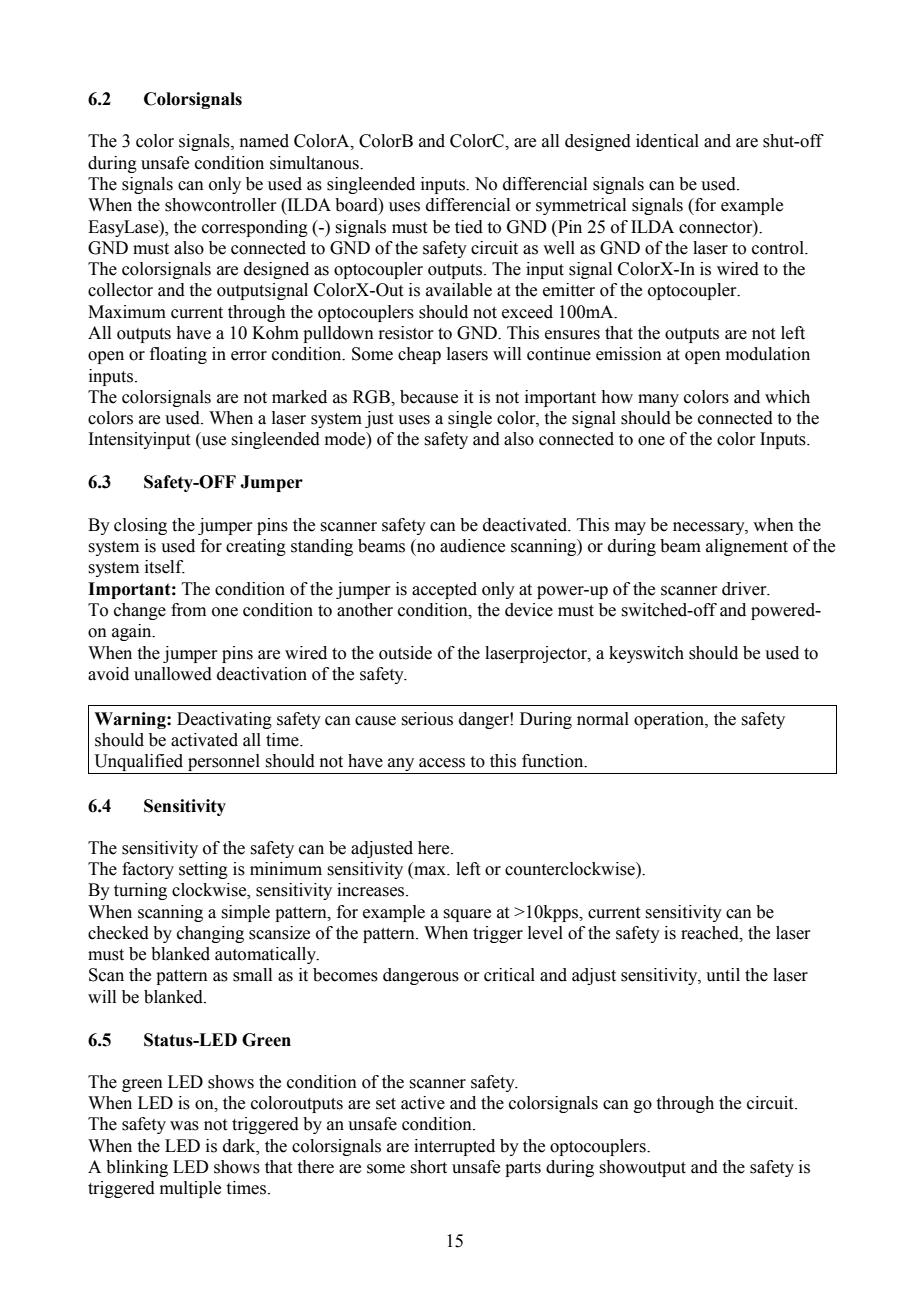  I want to click on parts, so click(523, 1169).
